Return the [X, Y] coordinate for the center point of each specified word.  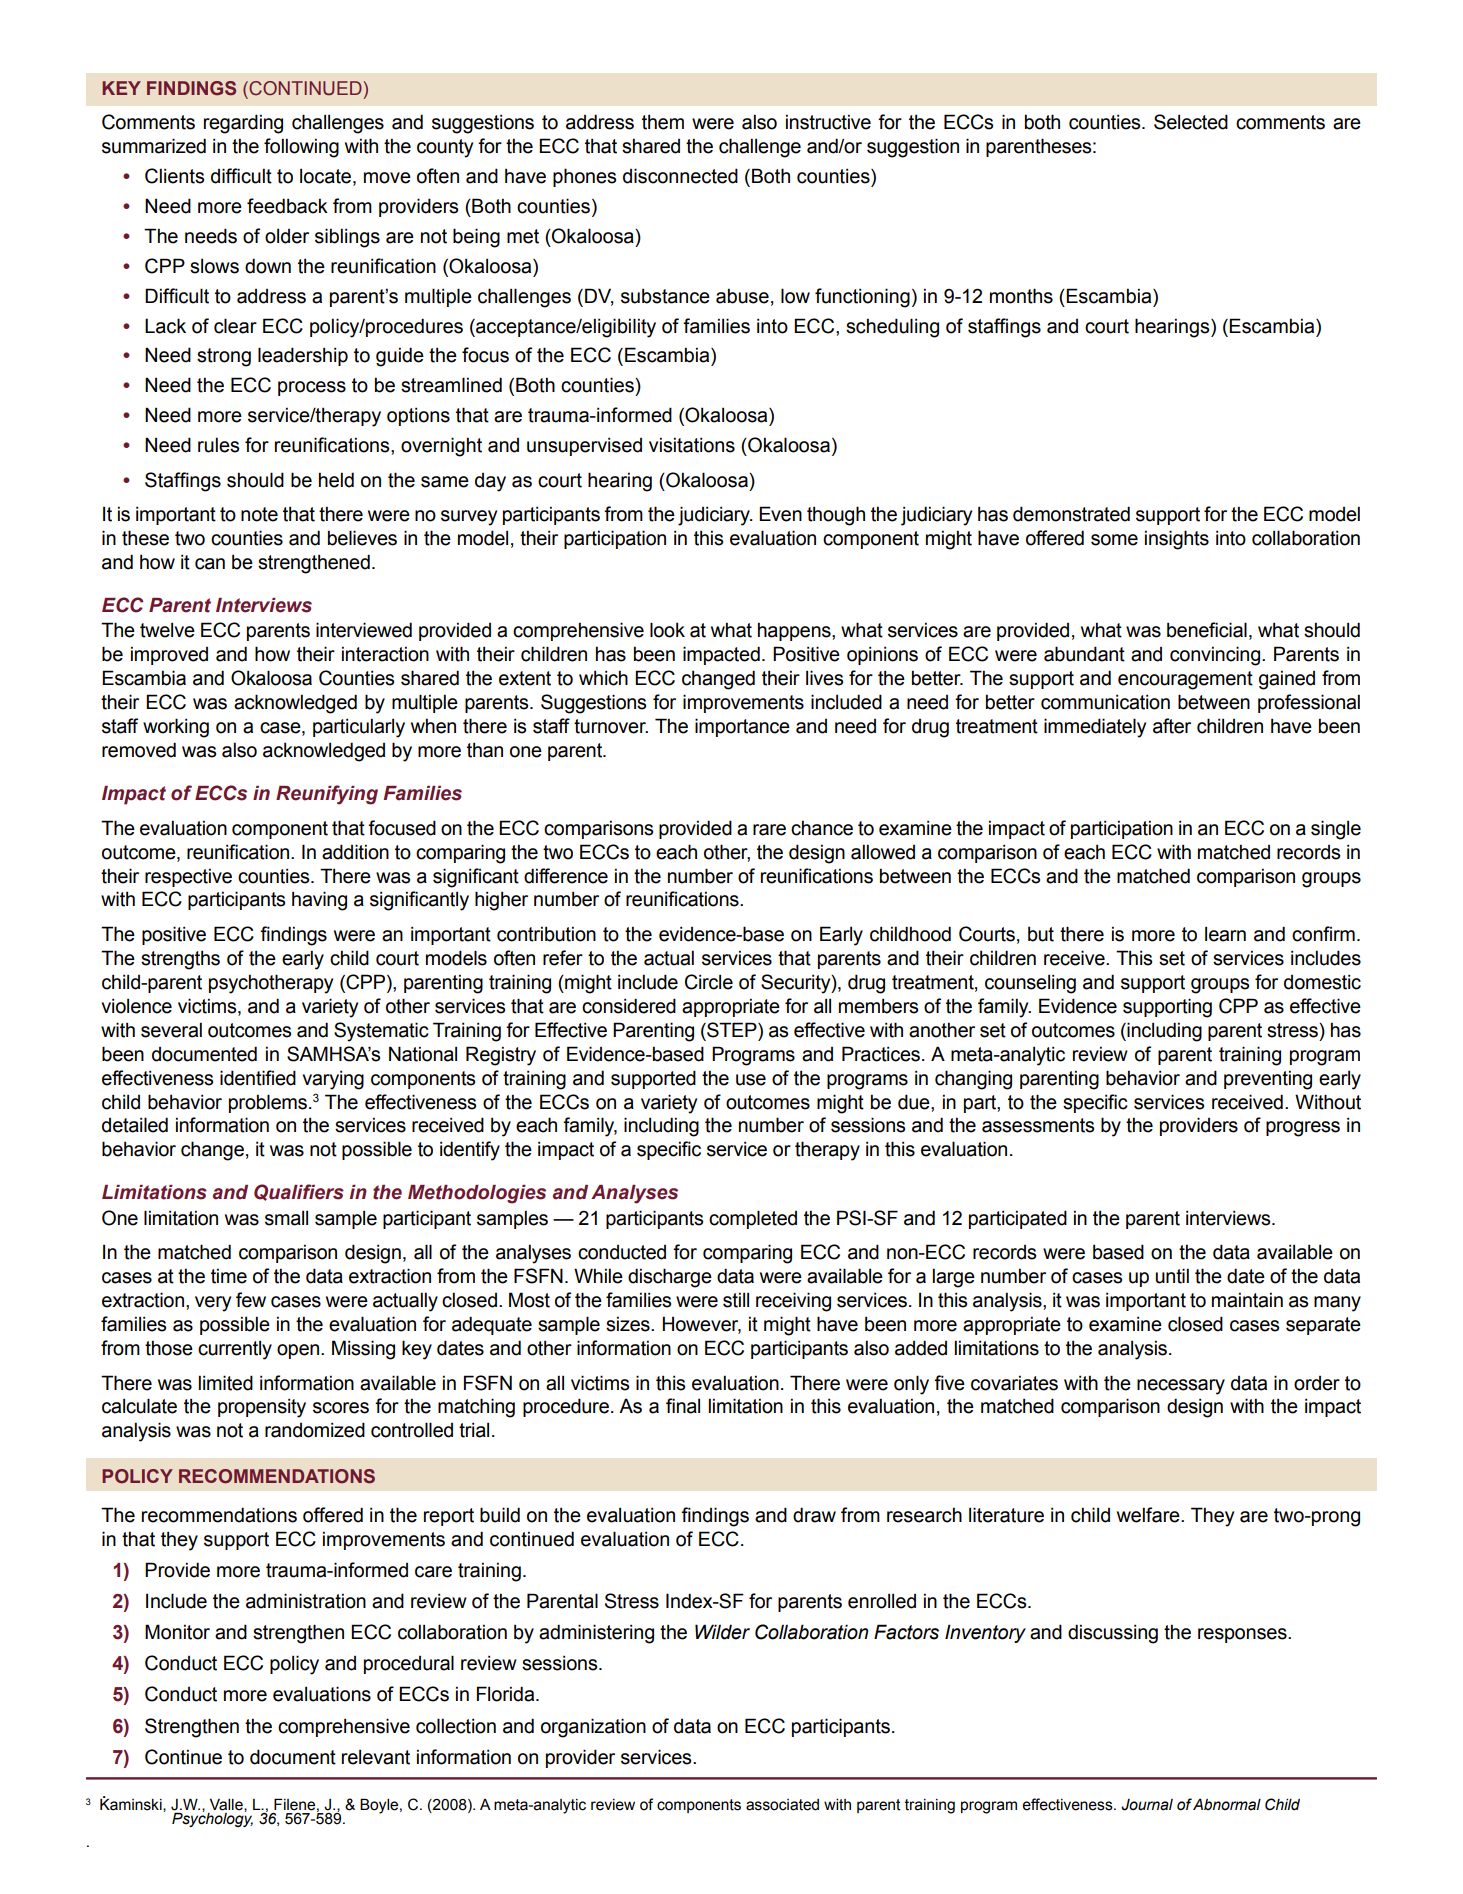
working [176, 728]
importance [742, 727]
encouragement [1185, 680]
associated [782, 1805]
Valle [227, 1805]
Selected [1191, 122]
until [1172, 1276]
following [301, 148]
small [286, 1218]
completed [753, 1219]
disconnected [680, 176]
